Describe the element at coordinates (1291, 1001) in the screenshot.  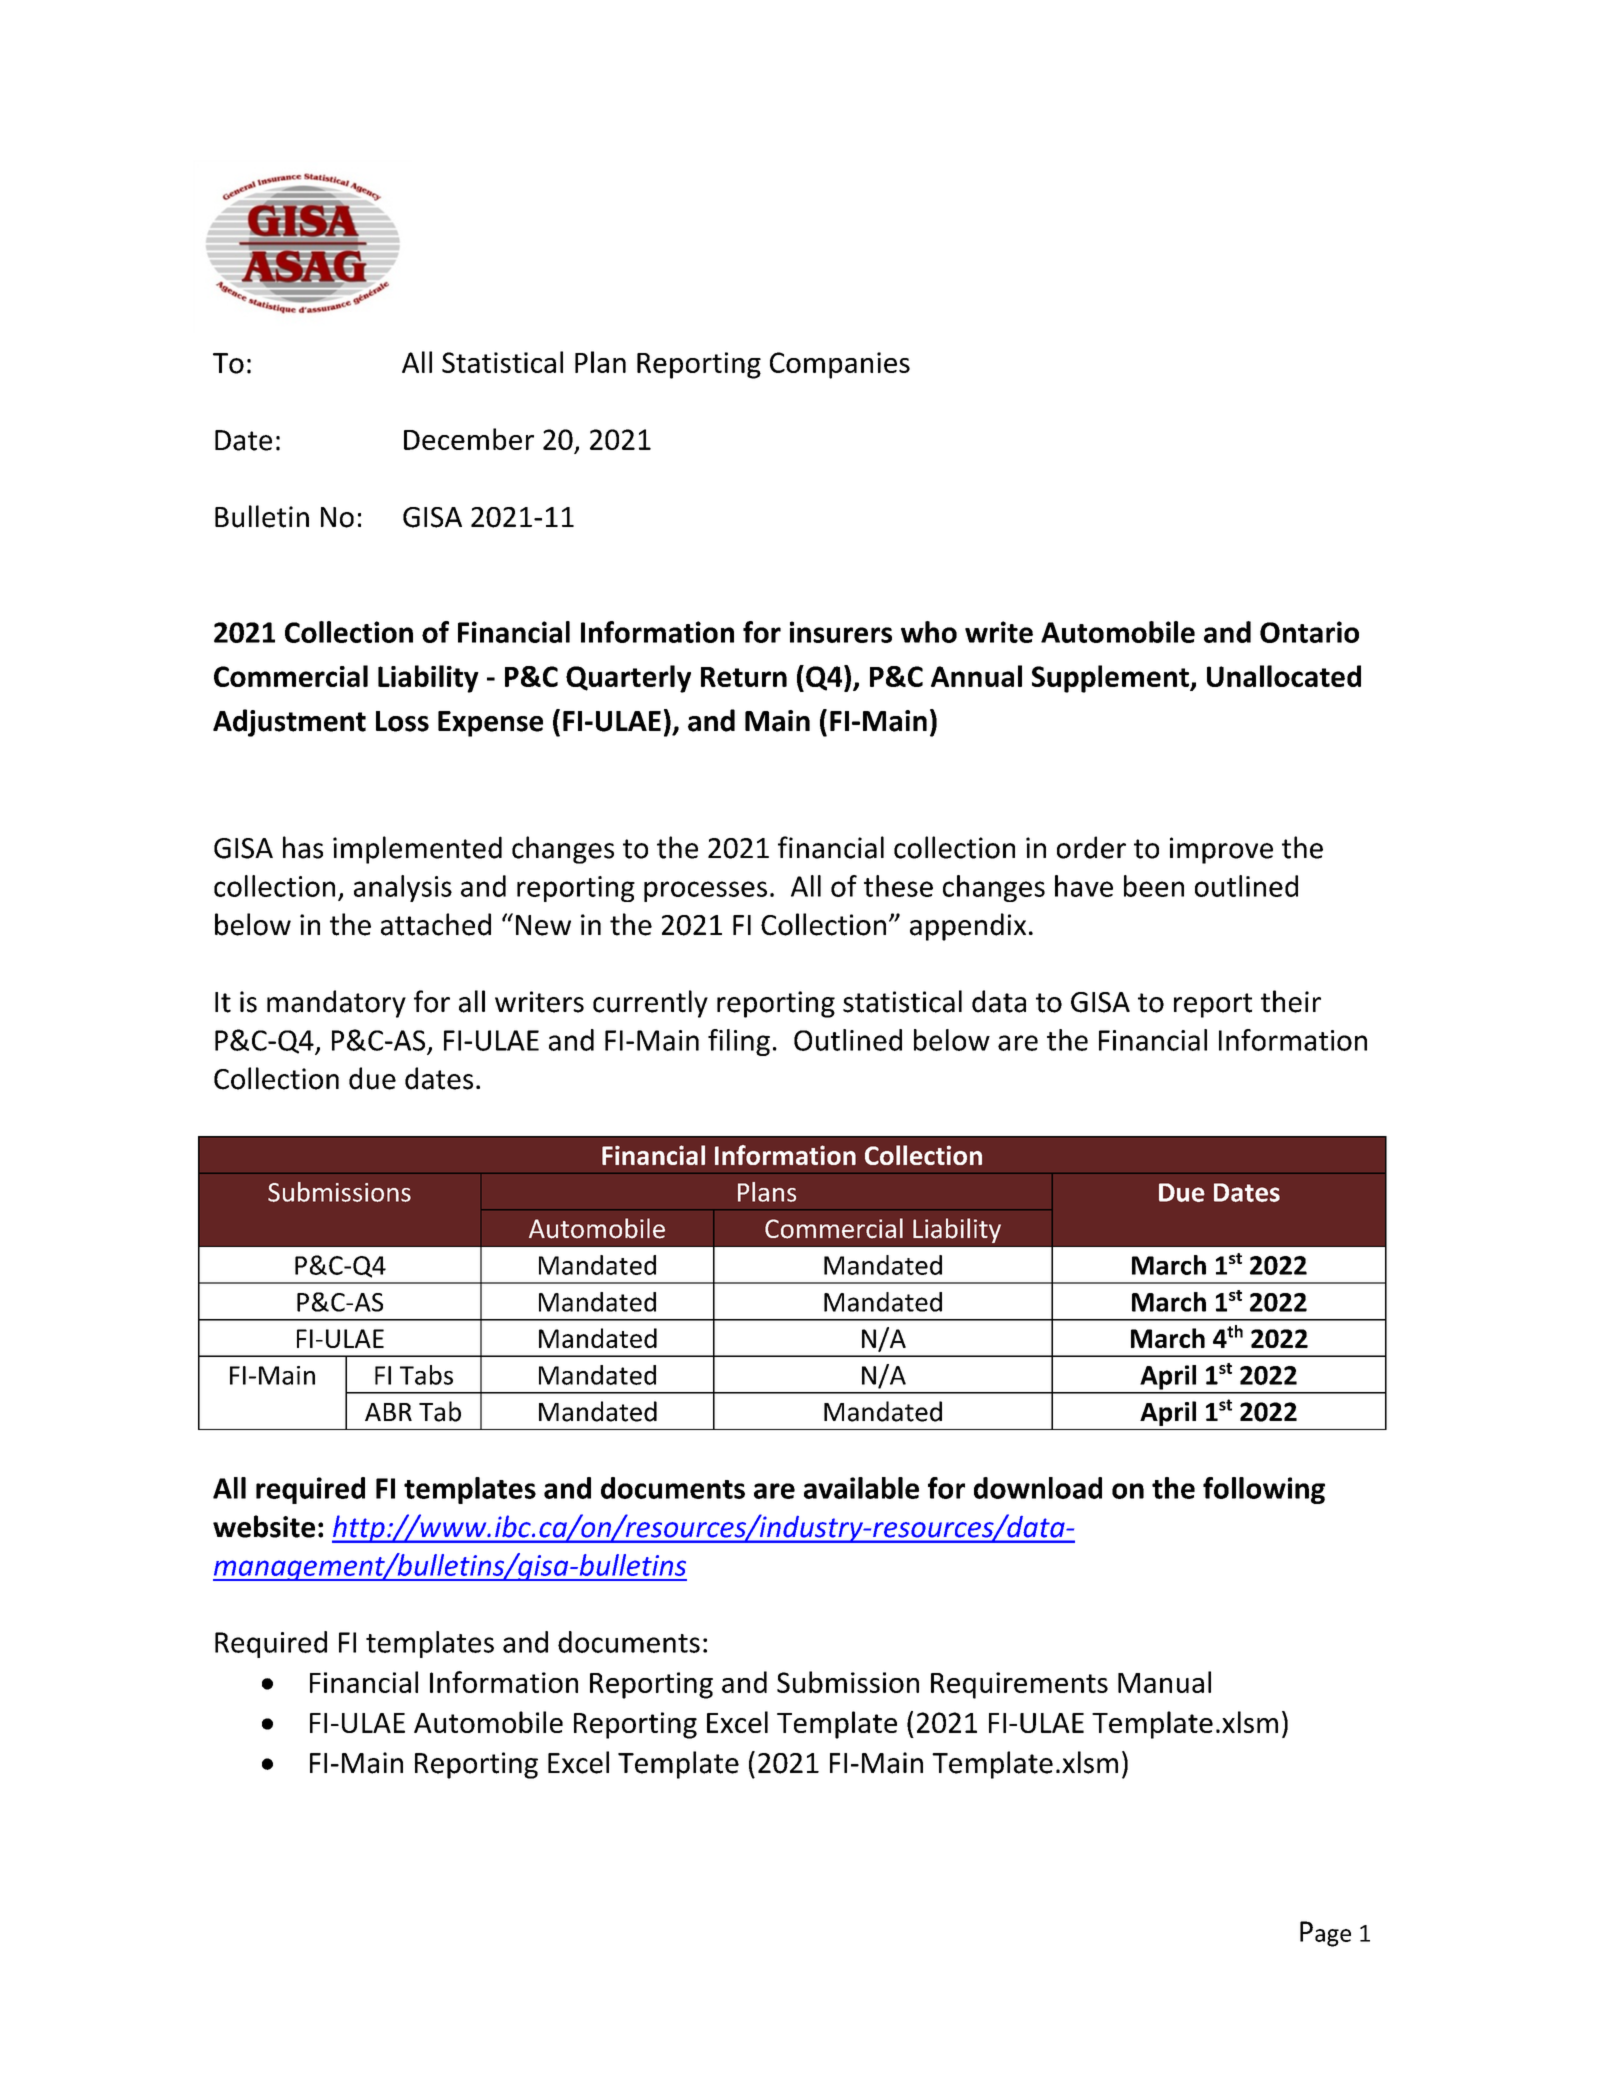
I see `their` at that location.
